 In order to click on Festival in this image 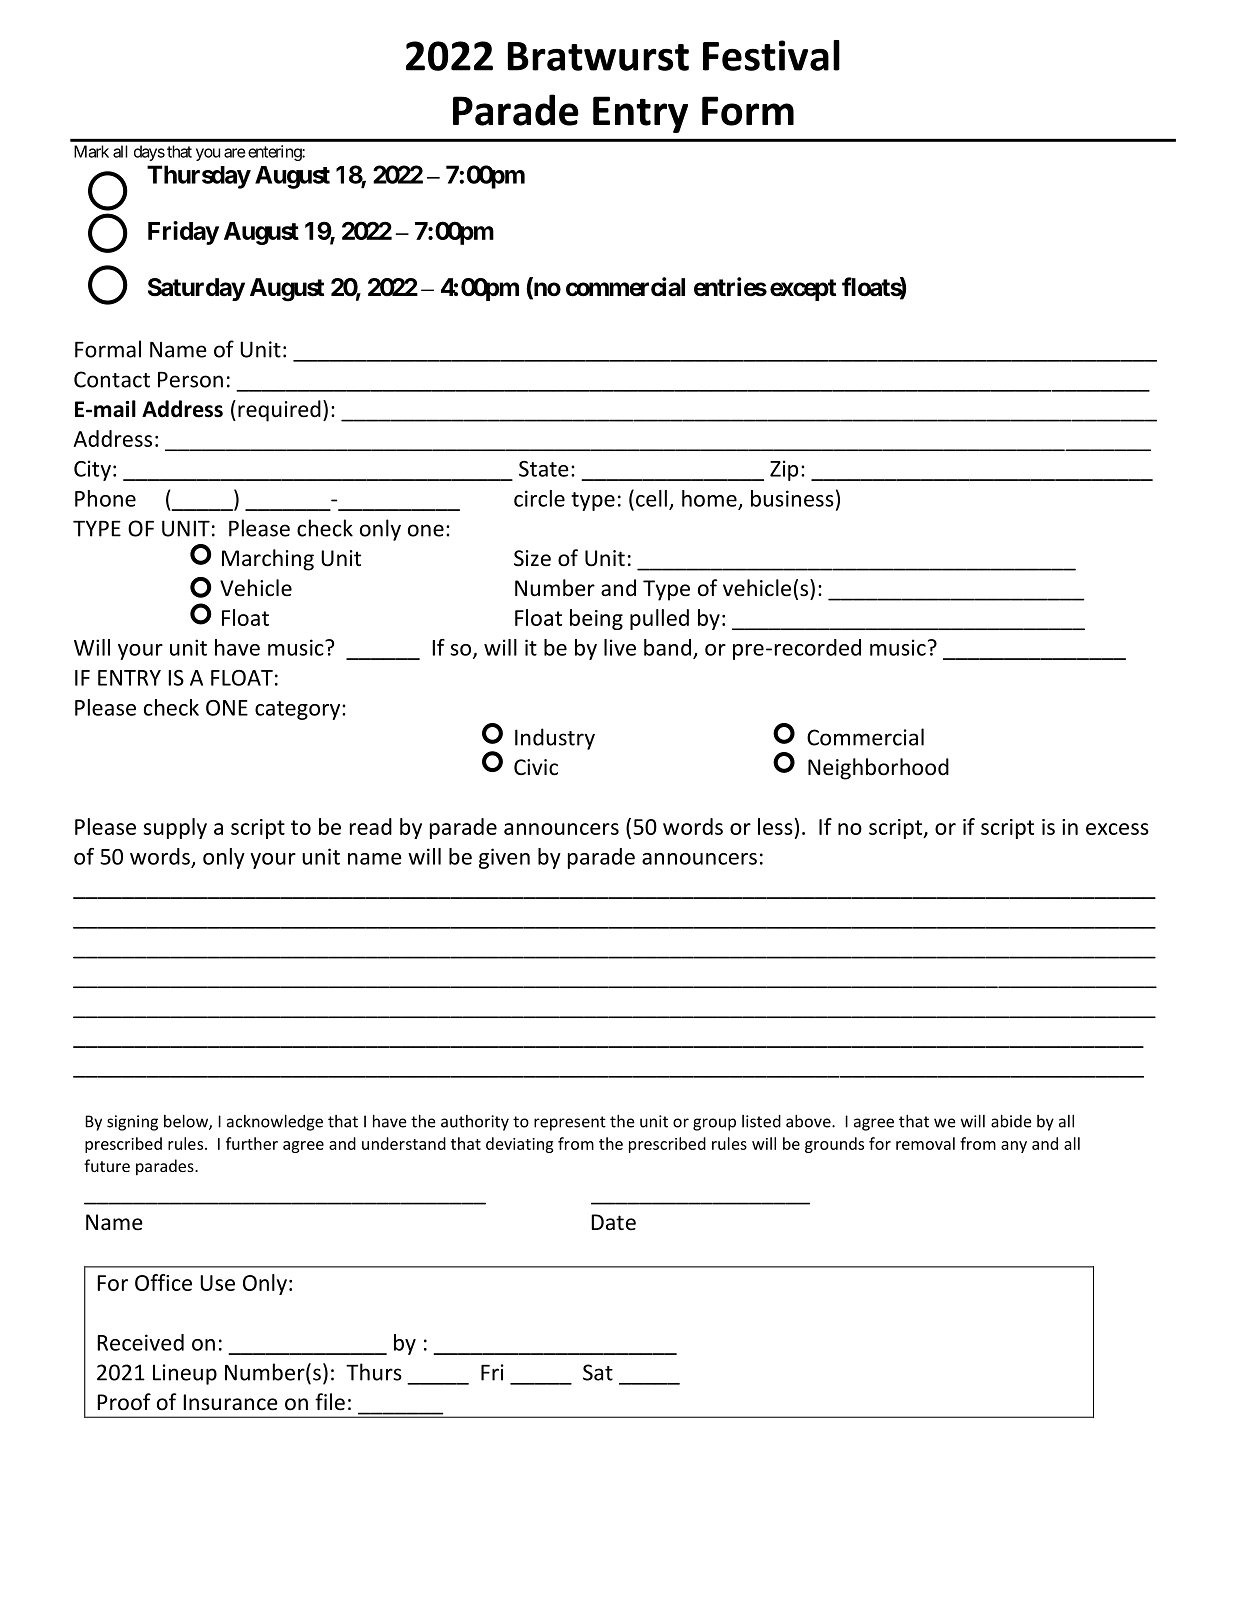, I will do `click(771, 55)`.
